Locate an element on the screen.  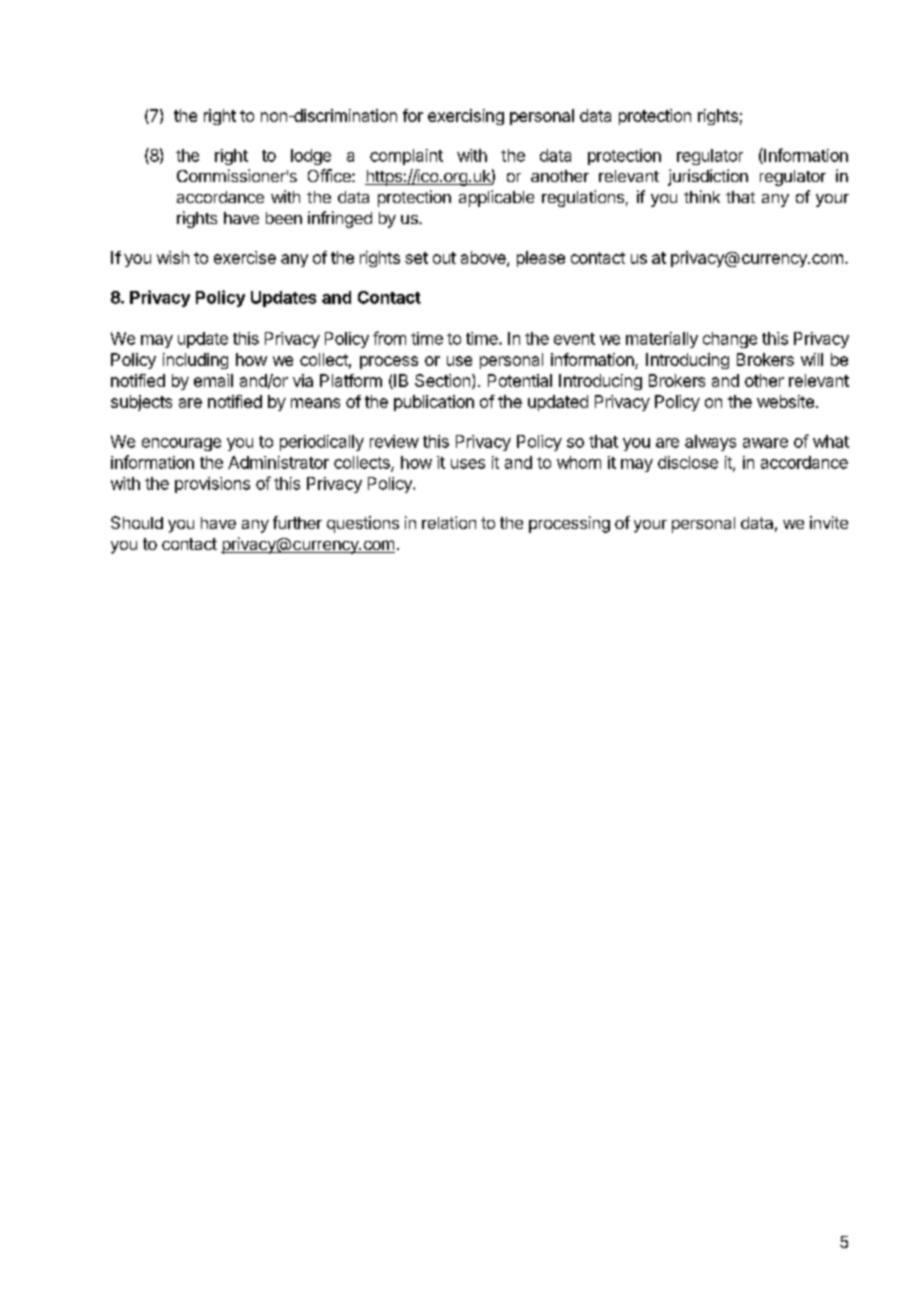
subjects is located at coordinates (141, 403).
